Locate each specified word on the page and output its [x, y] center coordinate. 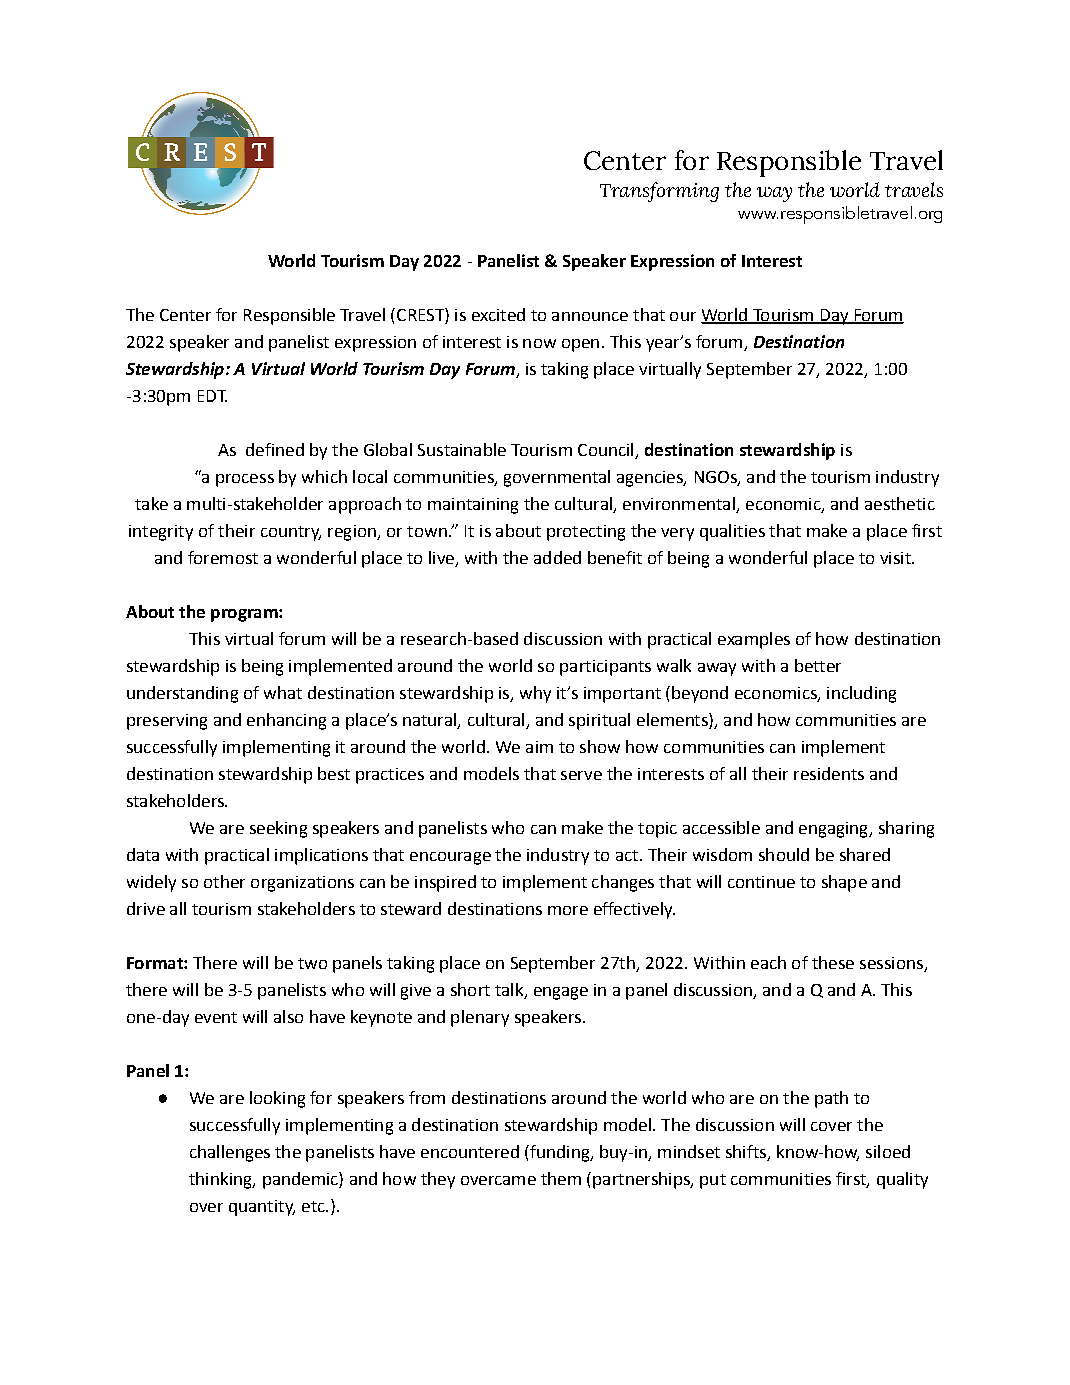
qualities [732, 532]
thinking [221, 1180]
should [784, 854]
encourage [450, 858]
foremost [223, 557]
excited [498, 314]
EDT [212, 396]
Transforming [659, 192]
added [557, 557]
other [224, 881]
